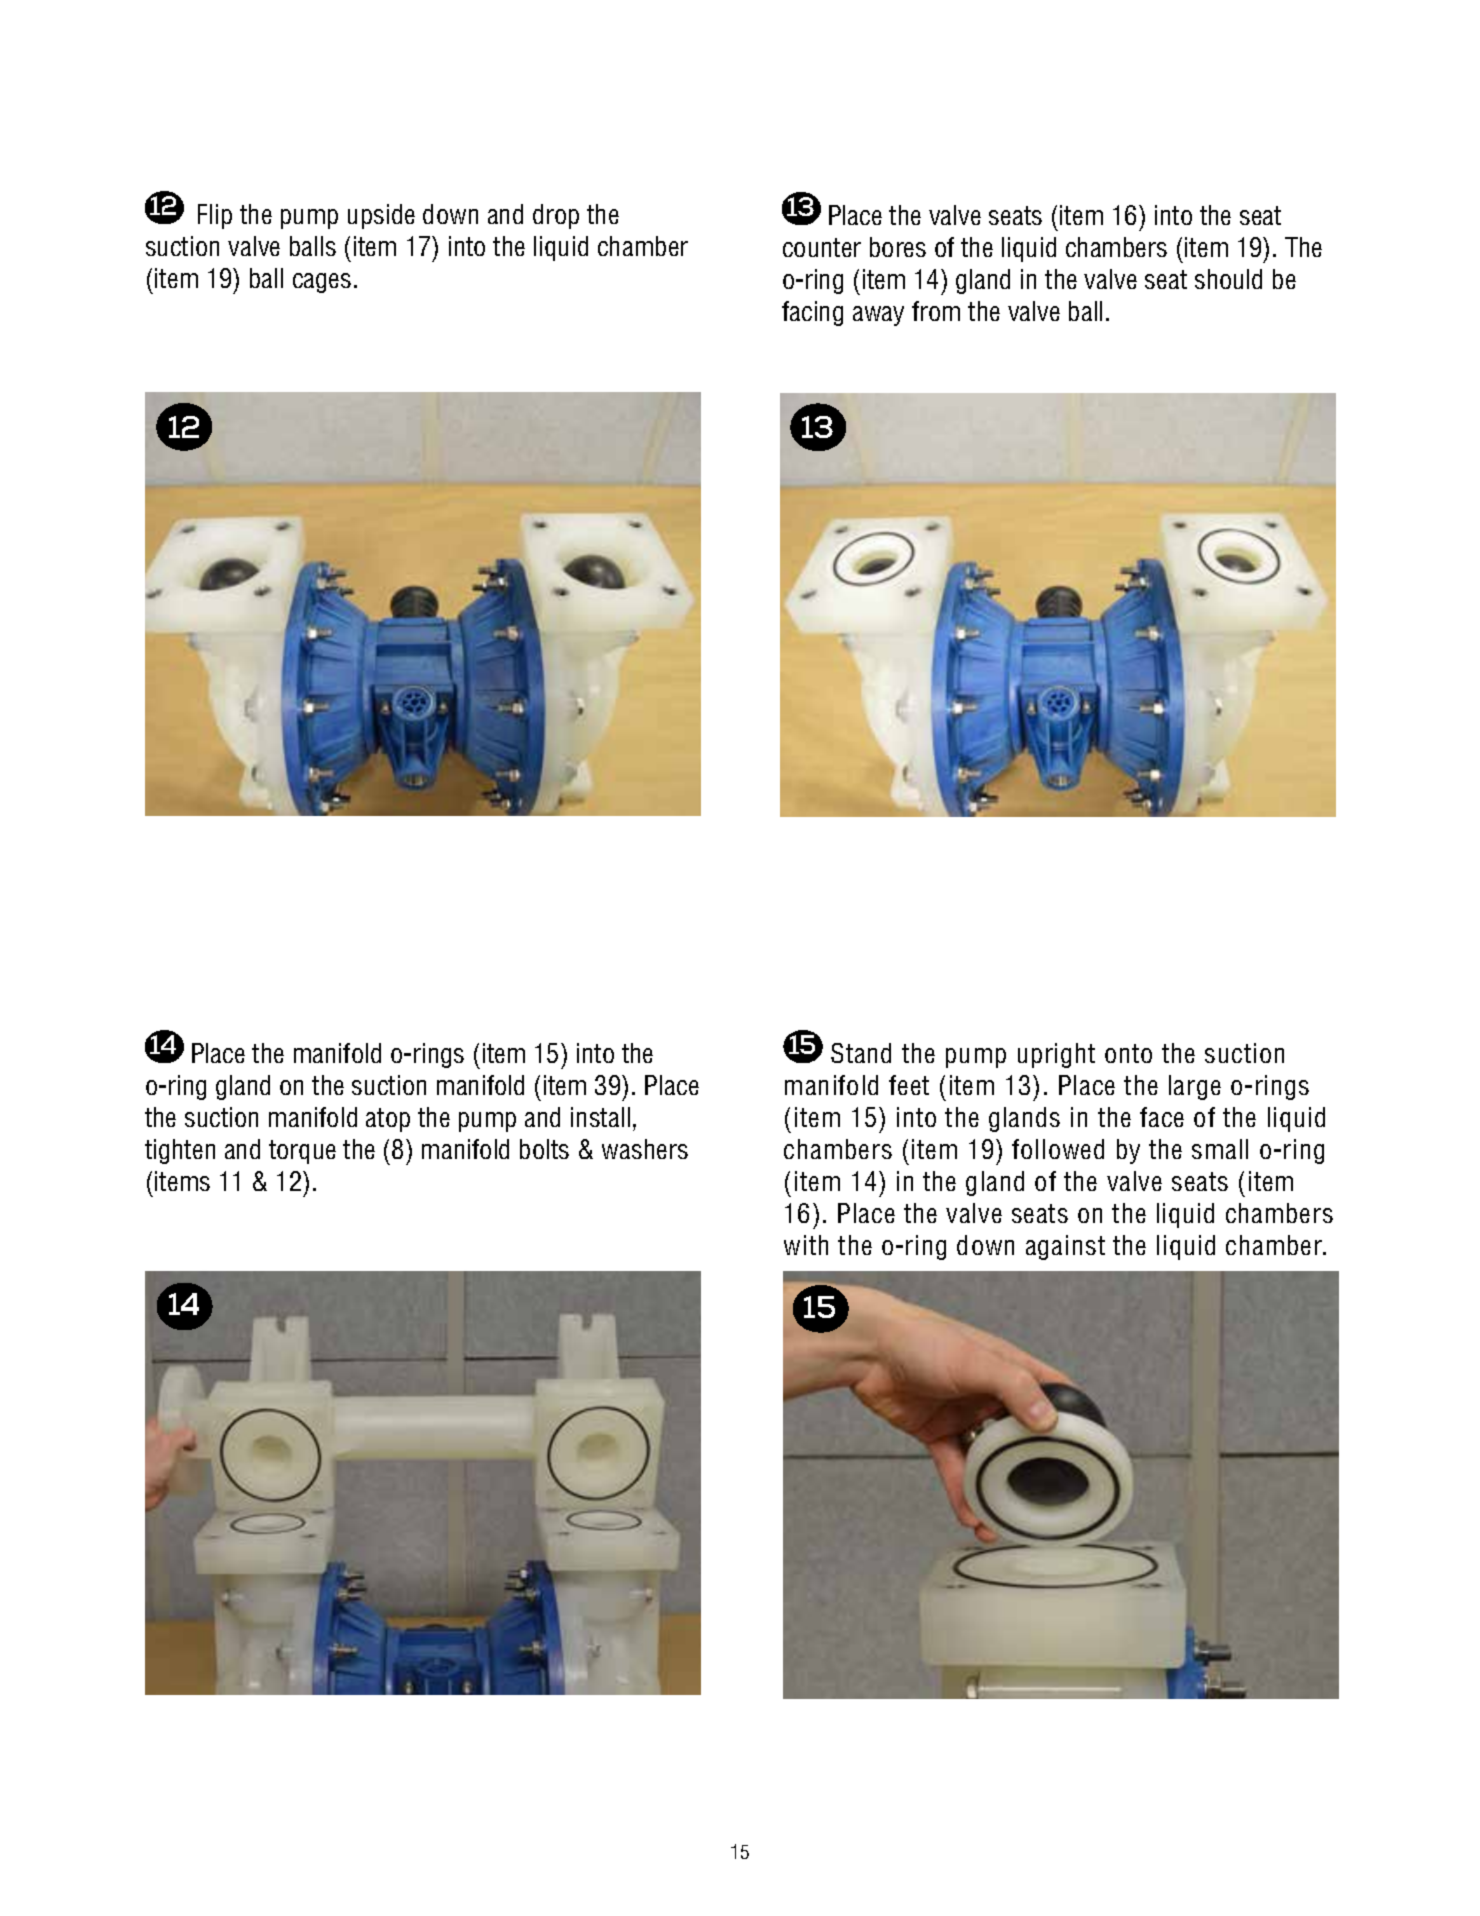  I want to click on torque, so click(302, 1152).
